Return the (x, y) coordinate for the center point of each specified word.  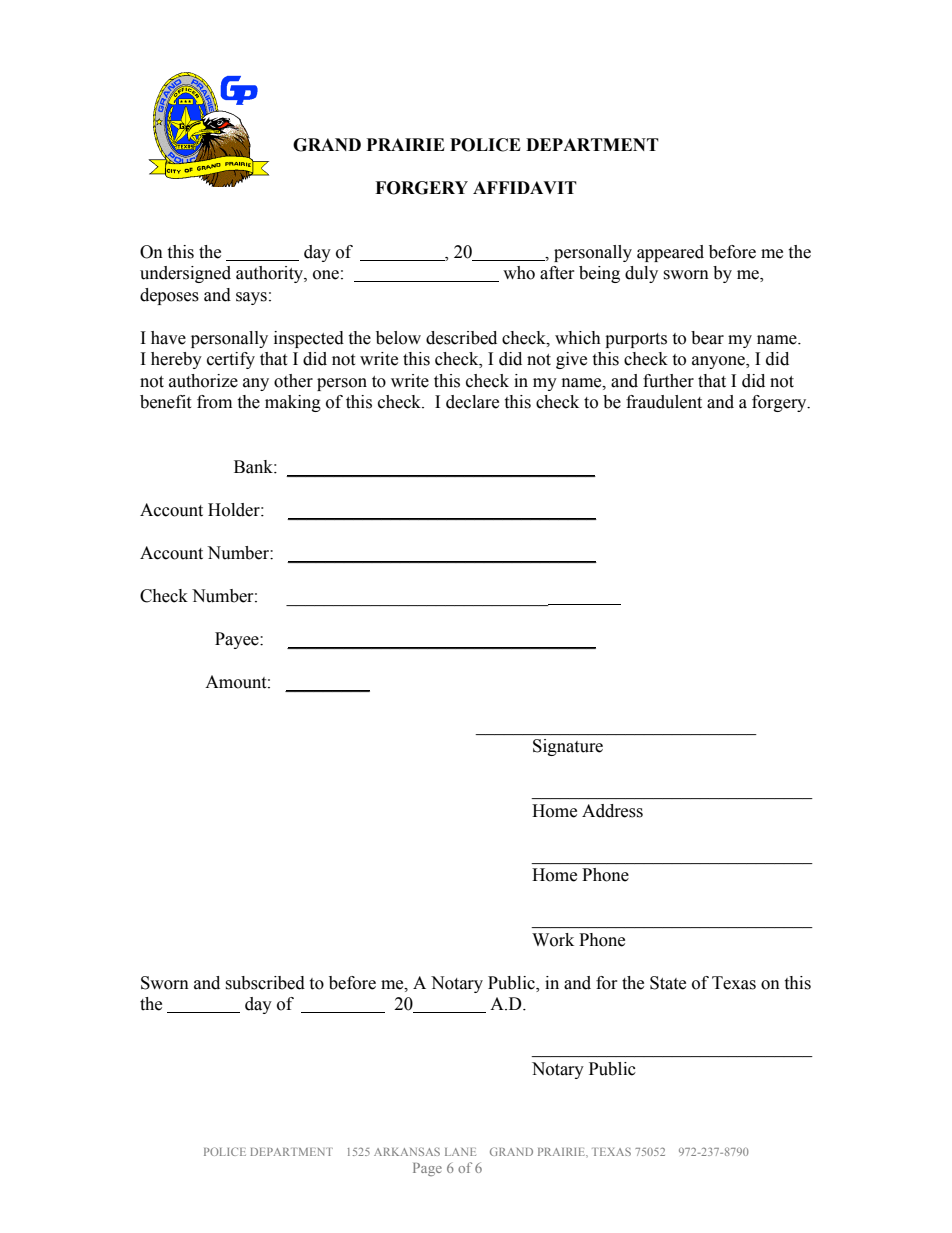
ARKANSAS (407, 1151)
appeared (670, 253)
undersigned (185, 274)
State (668, 983)
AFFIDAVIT (525, 187)
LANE (460, 1152)
